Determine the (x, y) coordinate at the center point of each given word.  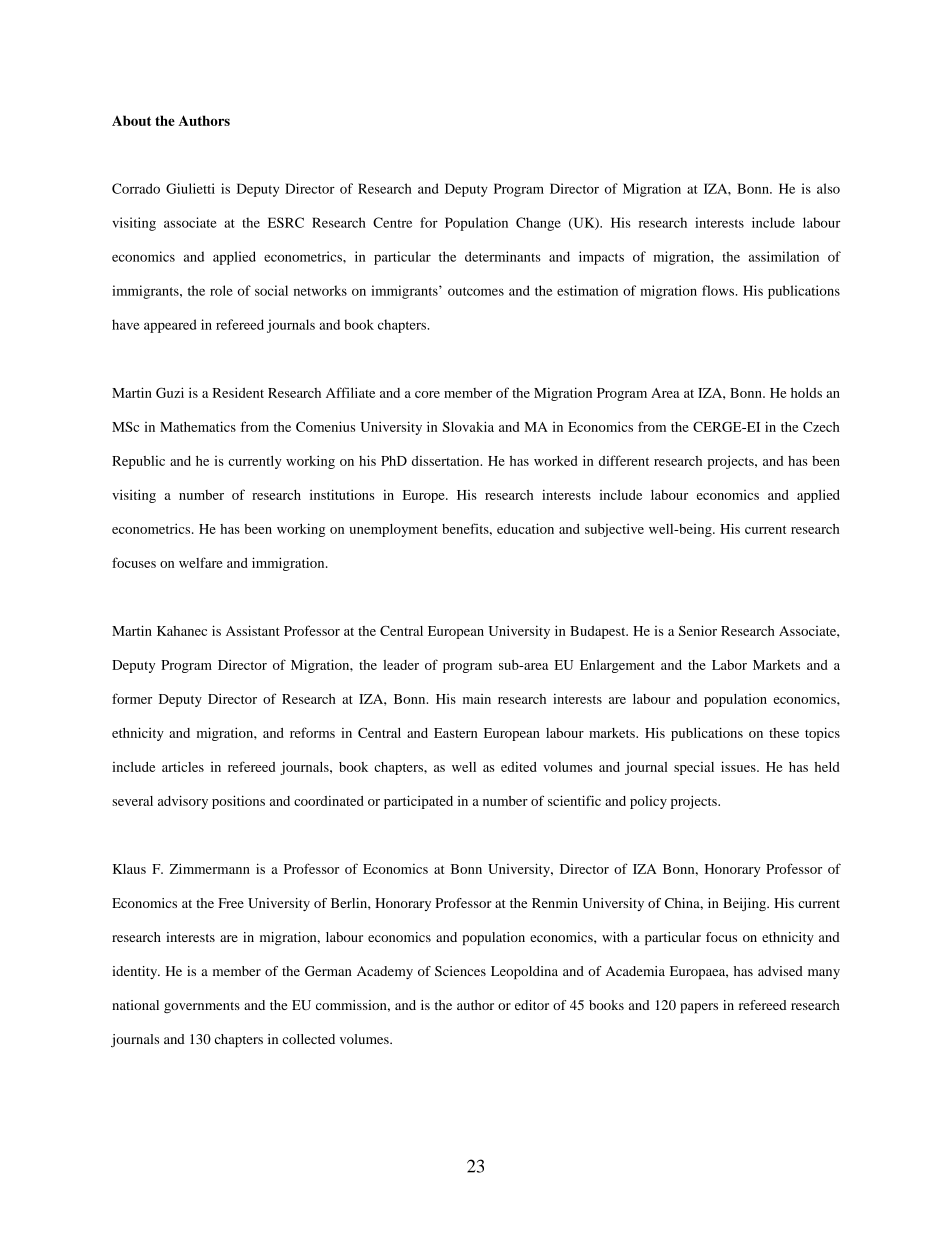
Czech (821, 426)
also (828, 188)
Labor (729, 665)
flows (718, 290)
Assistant (253, 630)
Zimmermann (210, 868)
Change (538, 224)
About (132, 120)
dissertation (447, 460)
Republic (138, 462)
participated (418, 802)
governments (202, 1007)
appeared (170, 326)
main (477, 699)
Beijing (745, 904)
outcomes (476, 291)
